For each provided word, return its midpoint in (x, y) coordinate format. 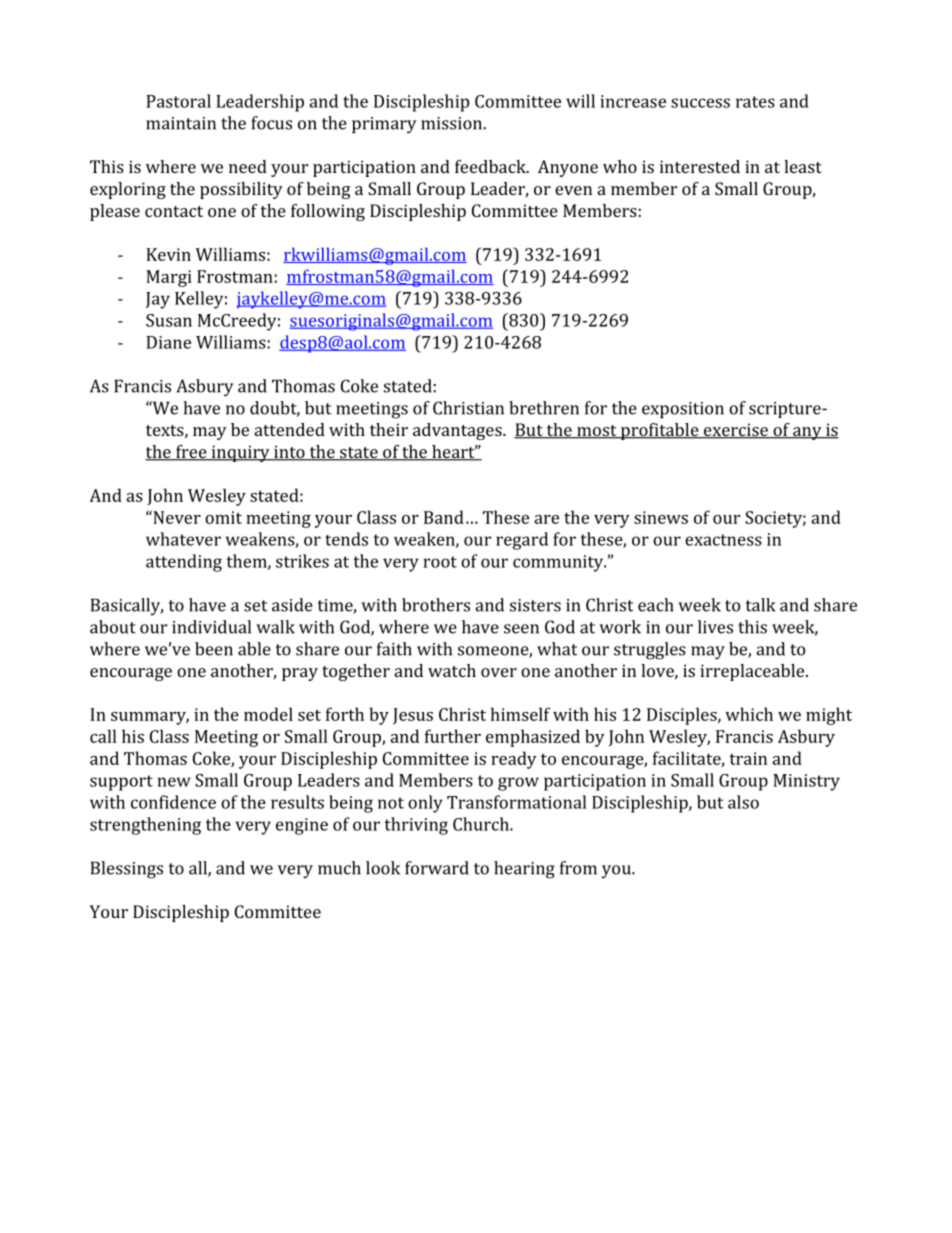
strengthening (145, 826)
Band (444, 517)
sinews (661, 517)
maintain (181, 123)
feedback (491, 166)
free (191, 453)
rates (755, 102)
